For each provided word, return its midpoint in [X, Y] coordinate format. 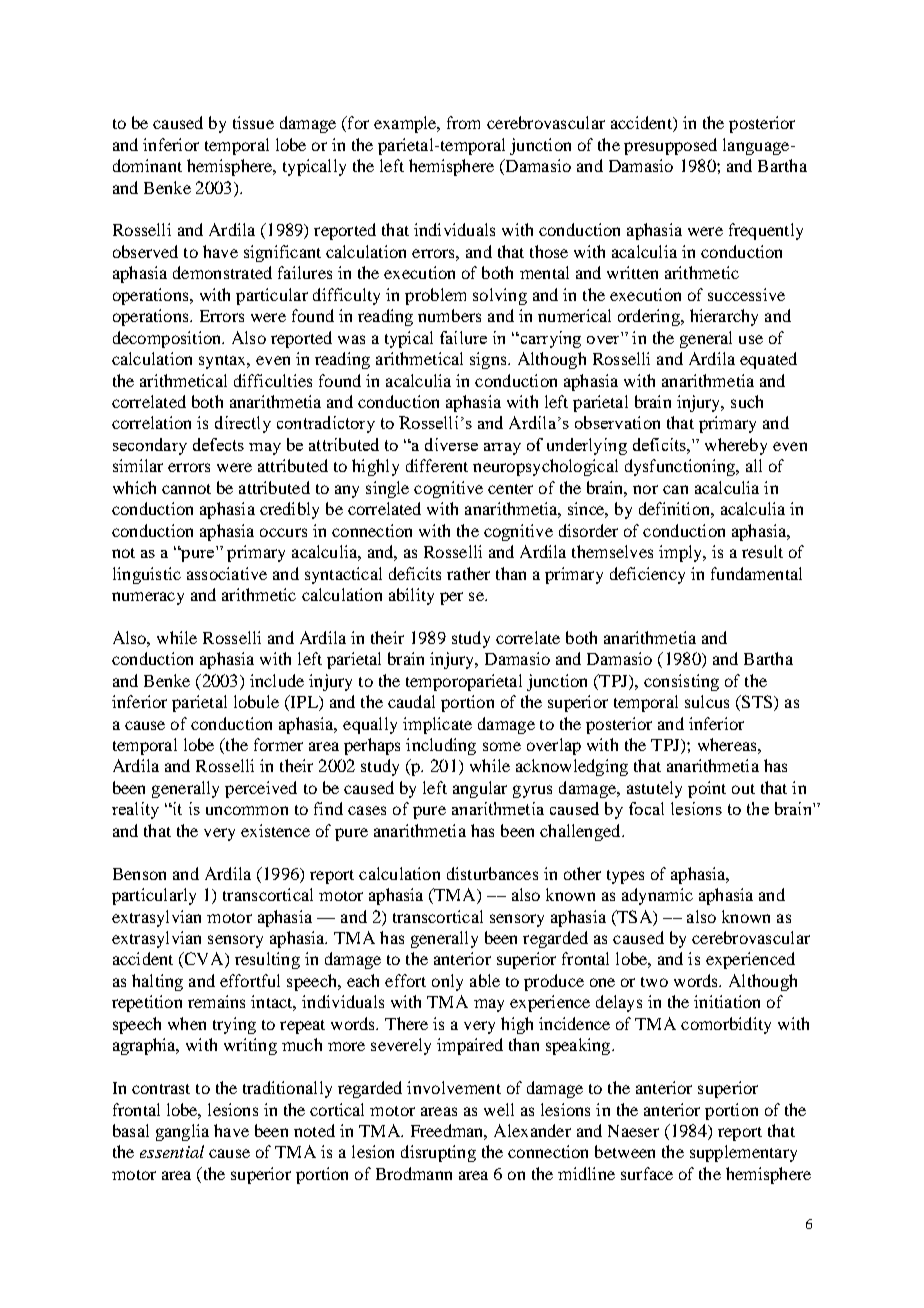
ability [411, 596]
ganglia [182, 1132]
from [463, 122]
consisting [681, 682]
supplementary [743, 1153]
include [277, 680]
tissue [253, 122]
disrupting [438, 1153]
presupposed [670, 146]
